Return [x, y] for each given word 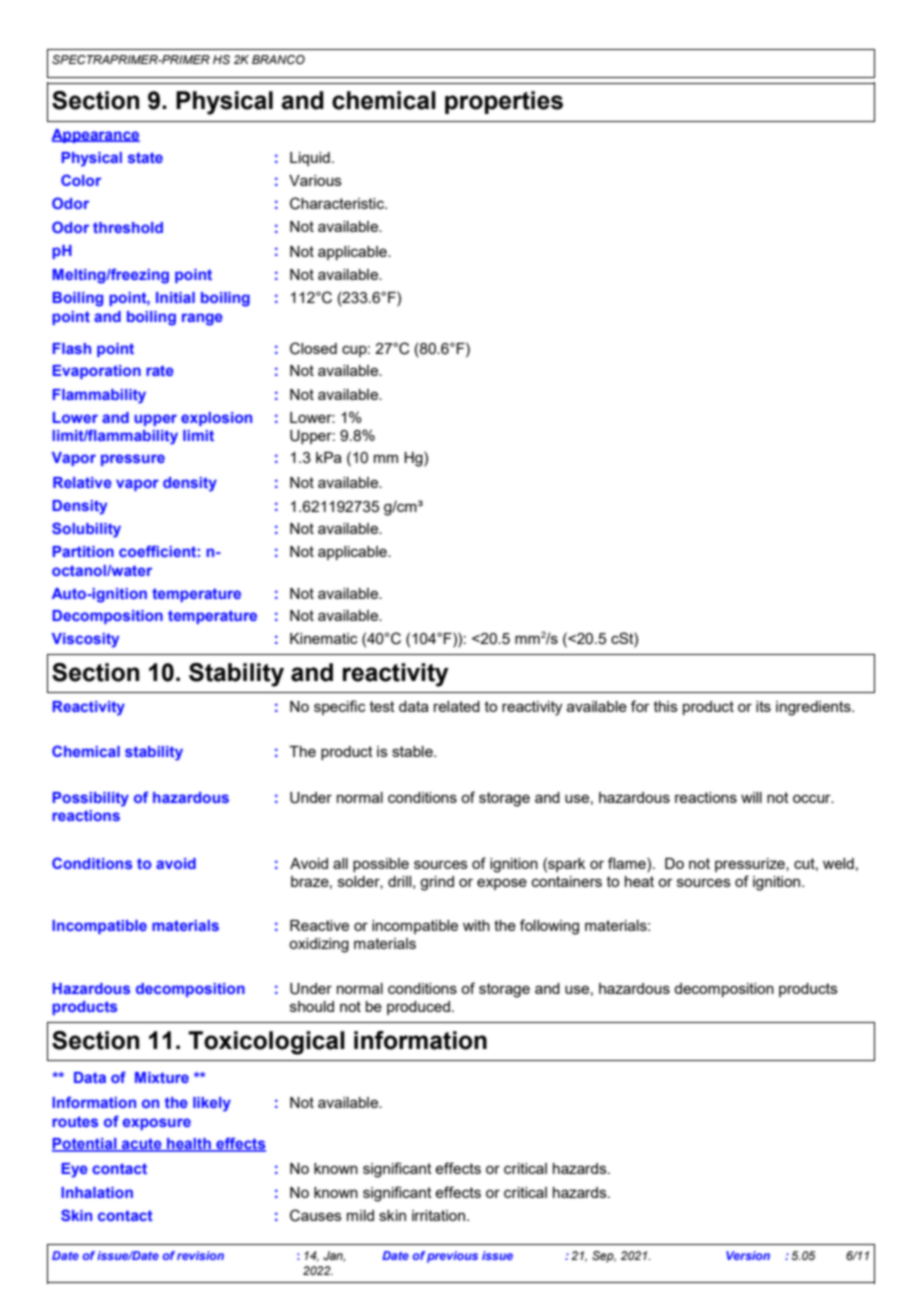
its [763, 706]
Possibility [90, 799]
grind [437, 883]
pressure [133, 460]
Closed [313, 348]
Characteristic [338, 203]
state [145, 157]
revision [200, 1255]
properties [504, 102]
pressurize [751, 865]
